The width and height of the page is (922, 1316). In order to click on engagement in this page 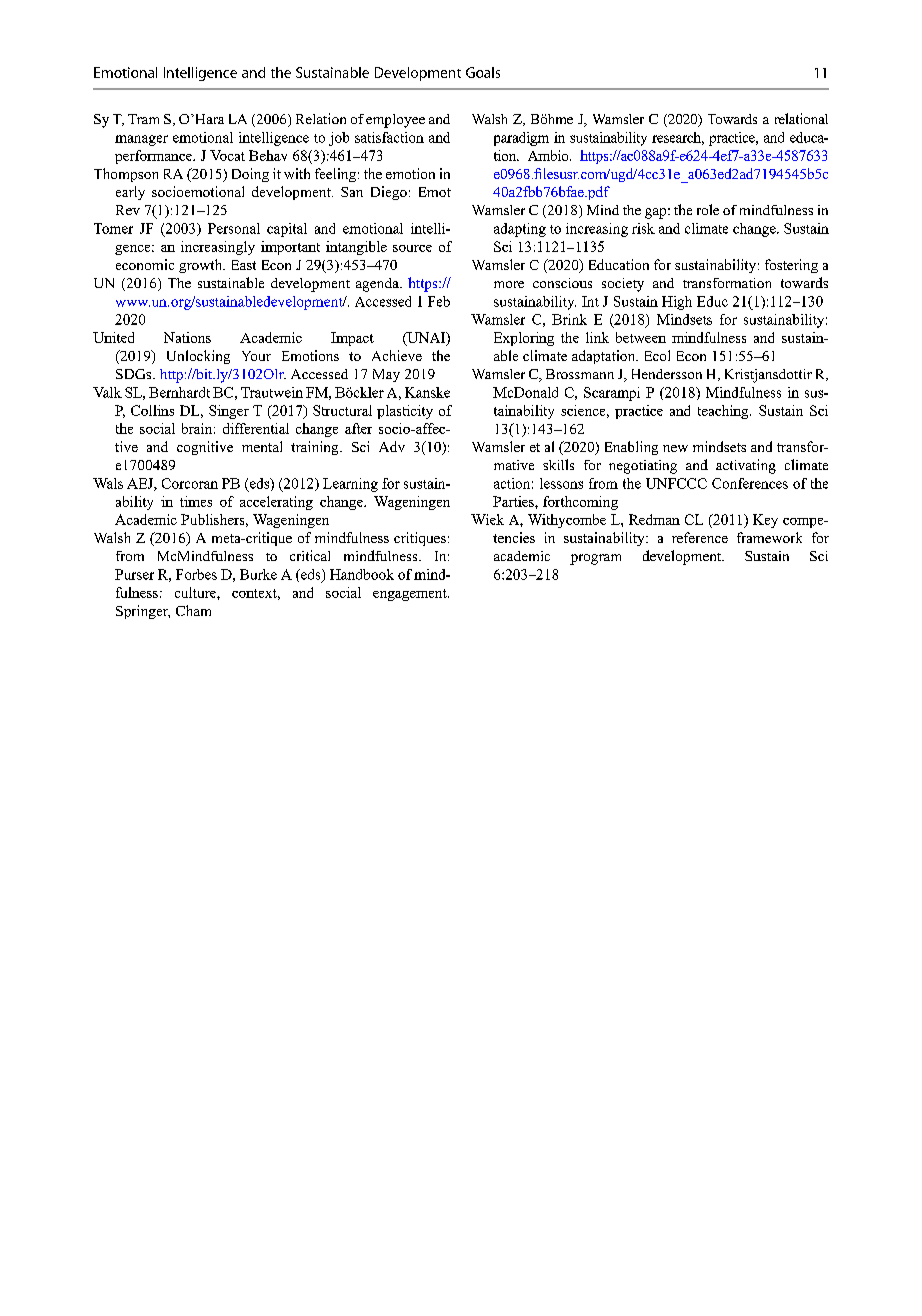, I will do `click(411, 595)`.
